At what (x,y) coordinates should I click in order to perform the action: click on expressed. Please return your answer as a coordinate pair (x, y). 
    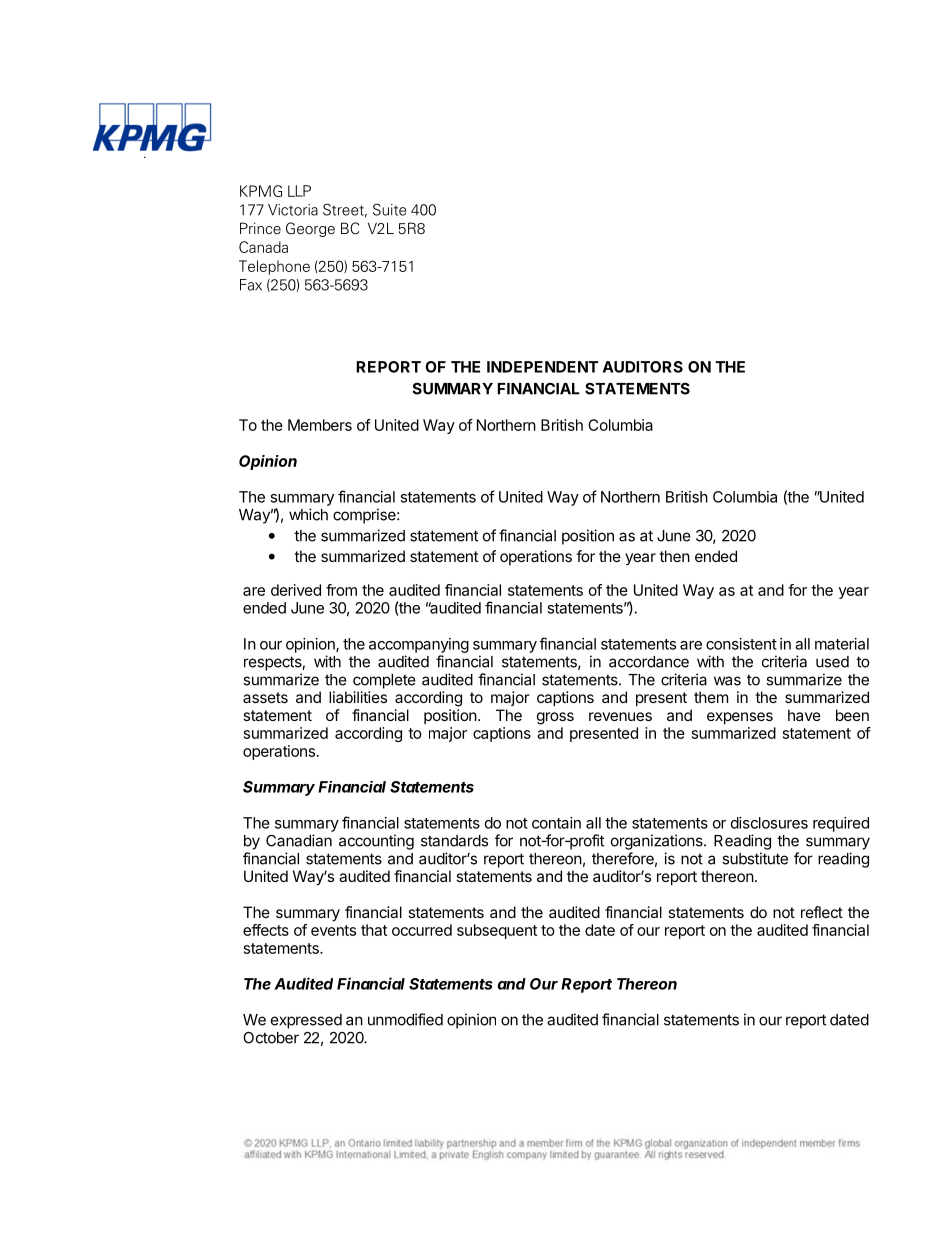
    Looking at the image, I should click on (306, 1021).
